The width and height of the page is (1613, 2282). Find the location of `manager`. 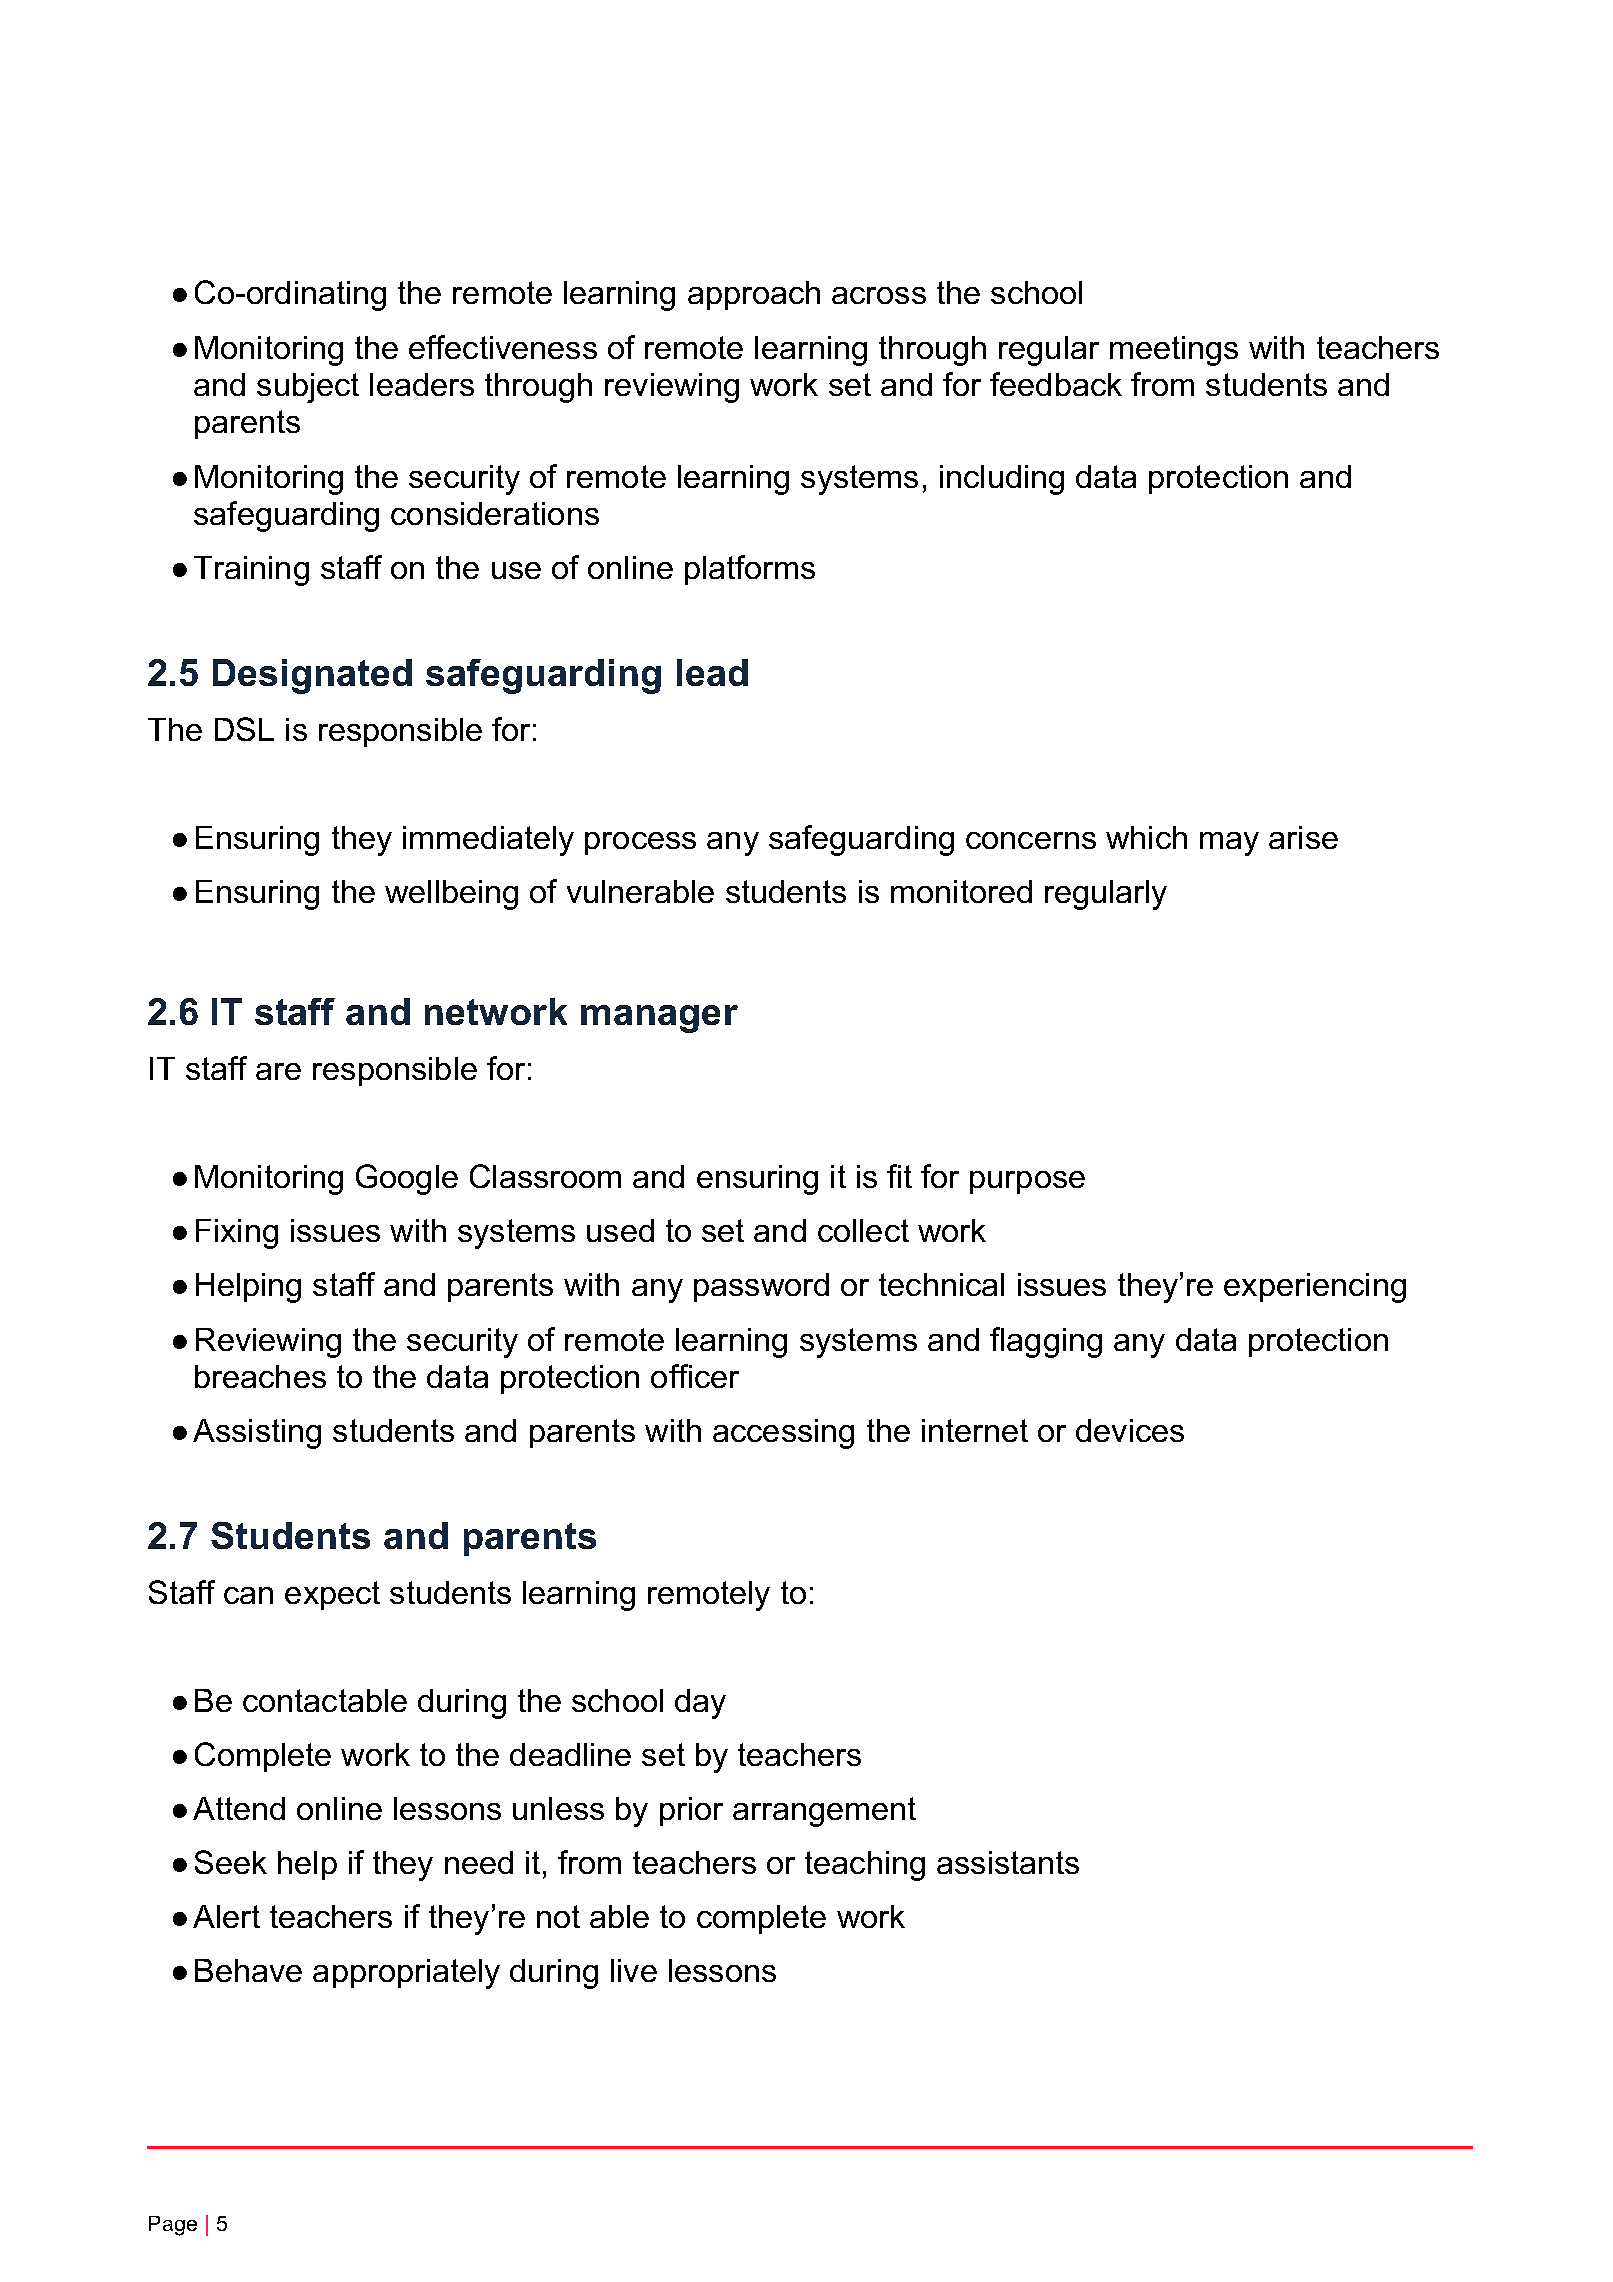

manager is located at coordinates (659, 1019).
